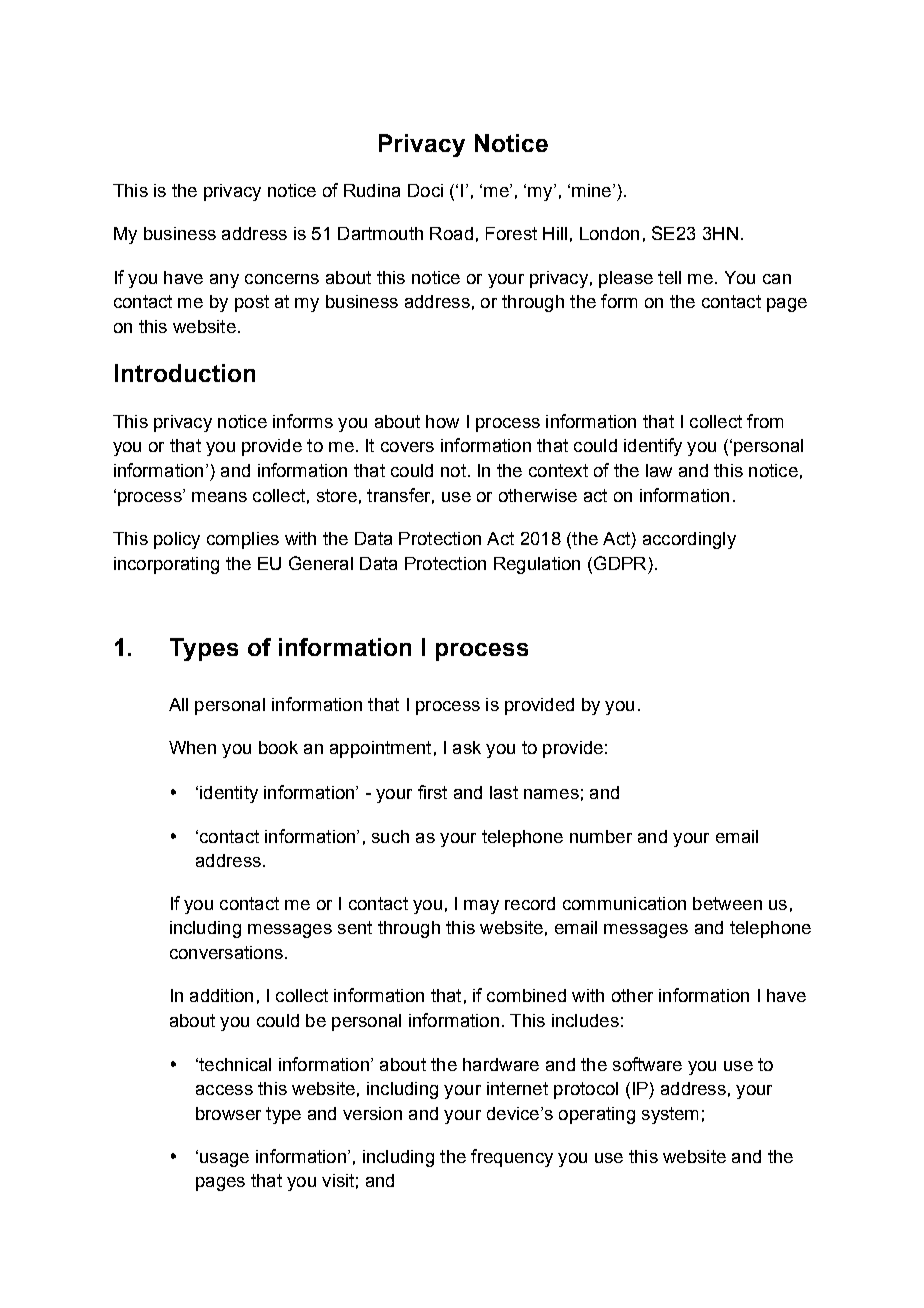 The image size is (924, 1308). I want to click on between, so click(727, 903).
